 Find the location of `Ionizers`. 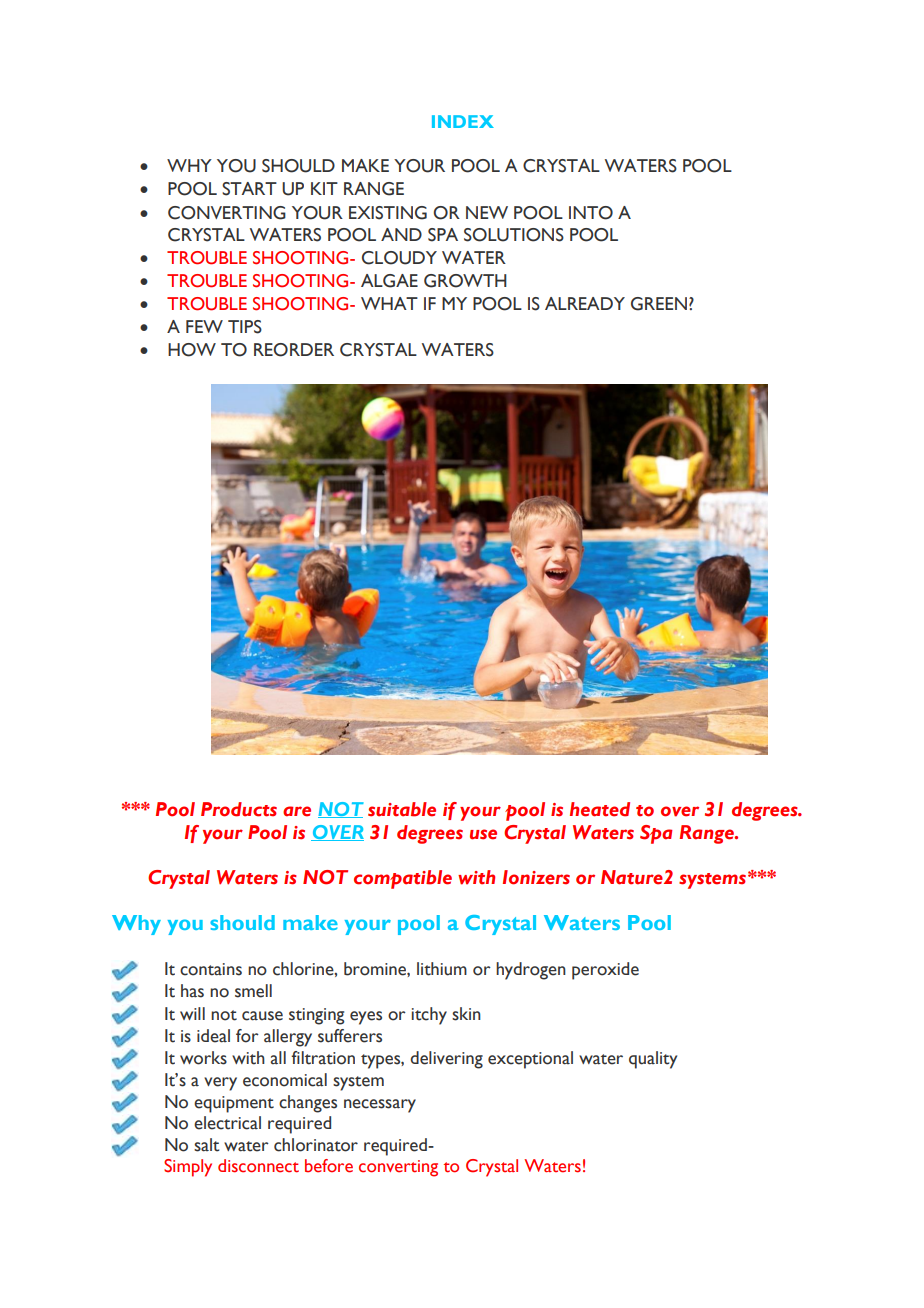

Ionizers is located at coordinates (536, 877).
